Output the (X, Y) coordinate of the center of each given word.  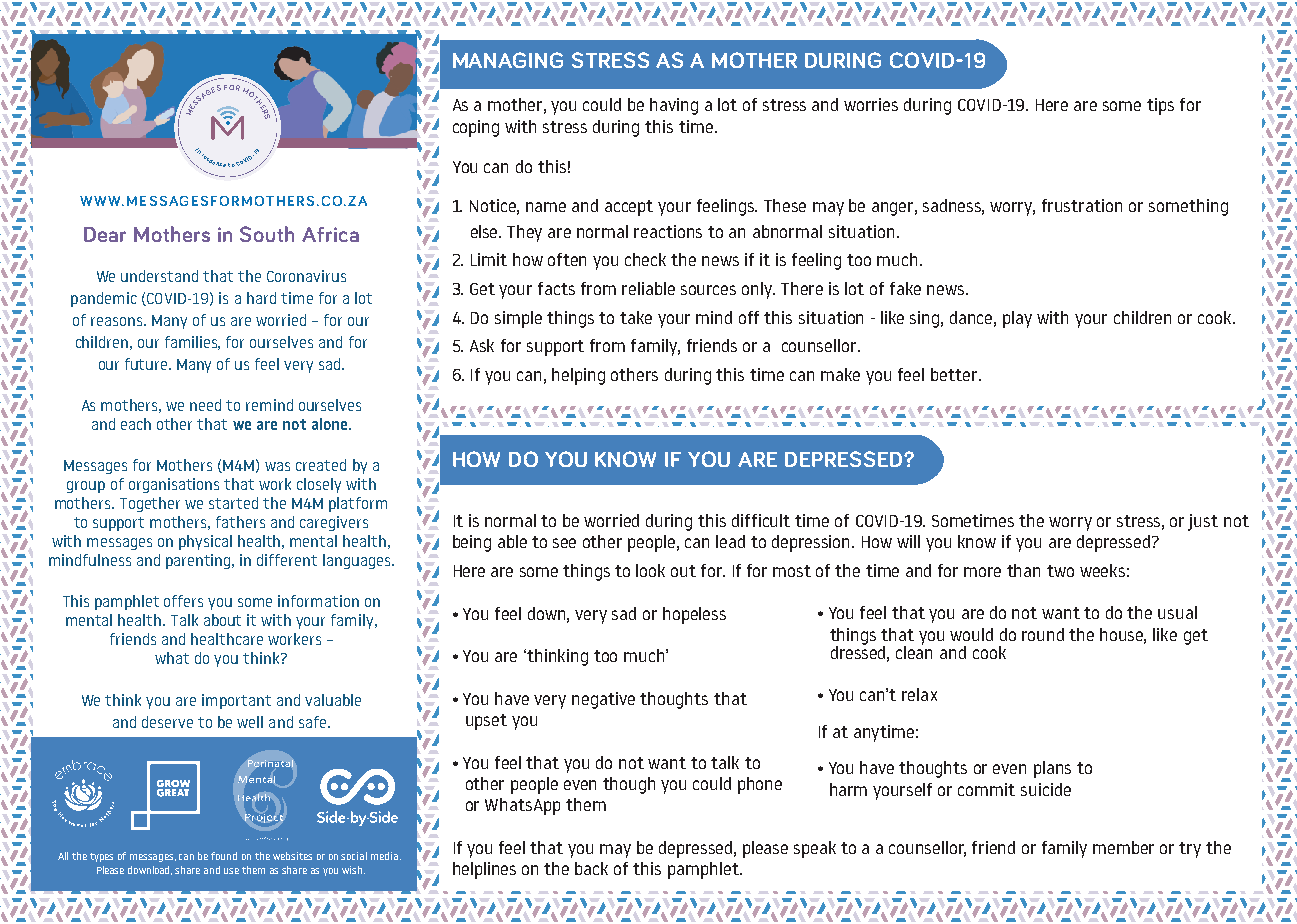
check (645, 259)
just (1203, 522)
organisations (174, 485)
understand (159, 276)
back (591, 868)
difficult (761, 520)
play (1017, 319)
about (222, 620)
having (674, 106)
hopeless (694, 615)
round (1043, 634)
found (224, 856)
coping (476, 128)
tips (1160, 106)
